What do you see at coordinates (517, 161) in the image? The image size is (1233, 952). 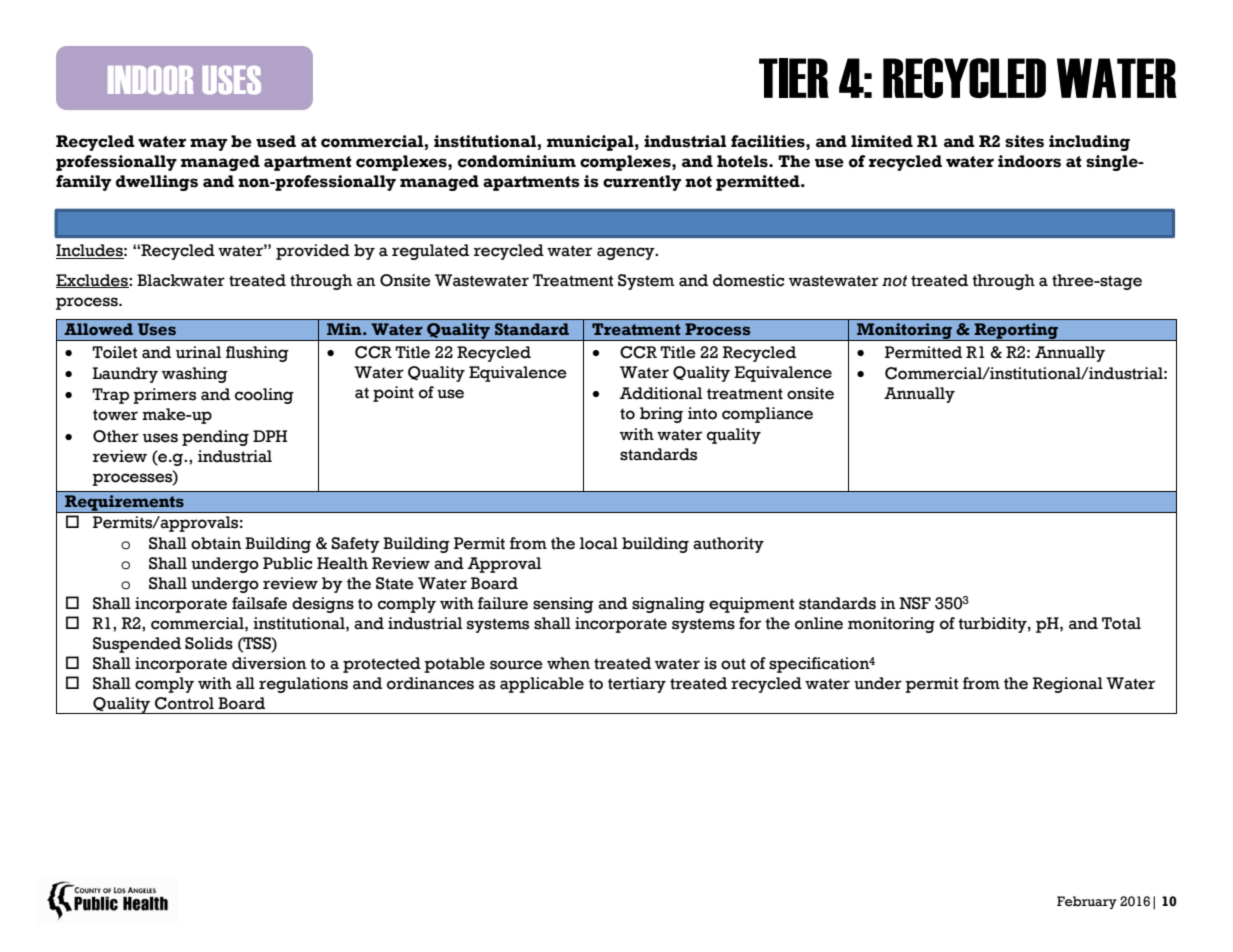 I see `condominium` at bounding box center [517, 161].
